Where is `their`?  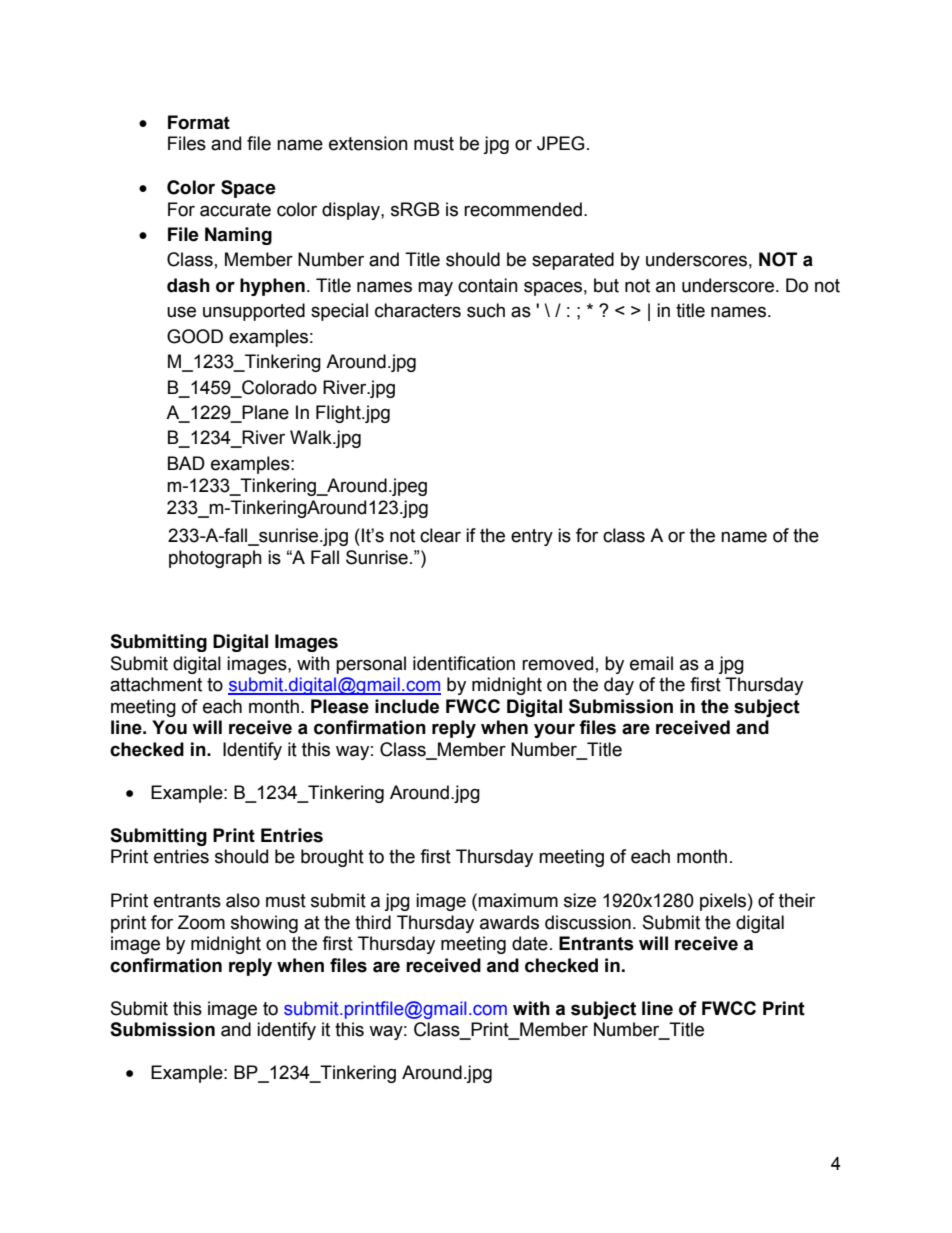
their is located at coordinates (797, 900).
